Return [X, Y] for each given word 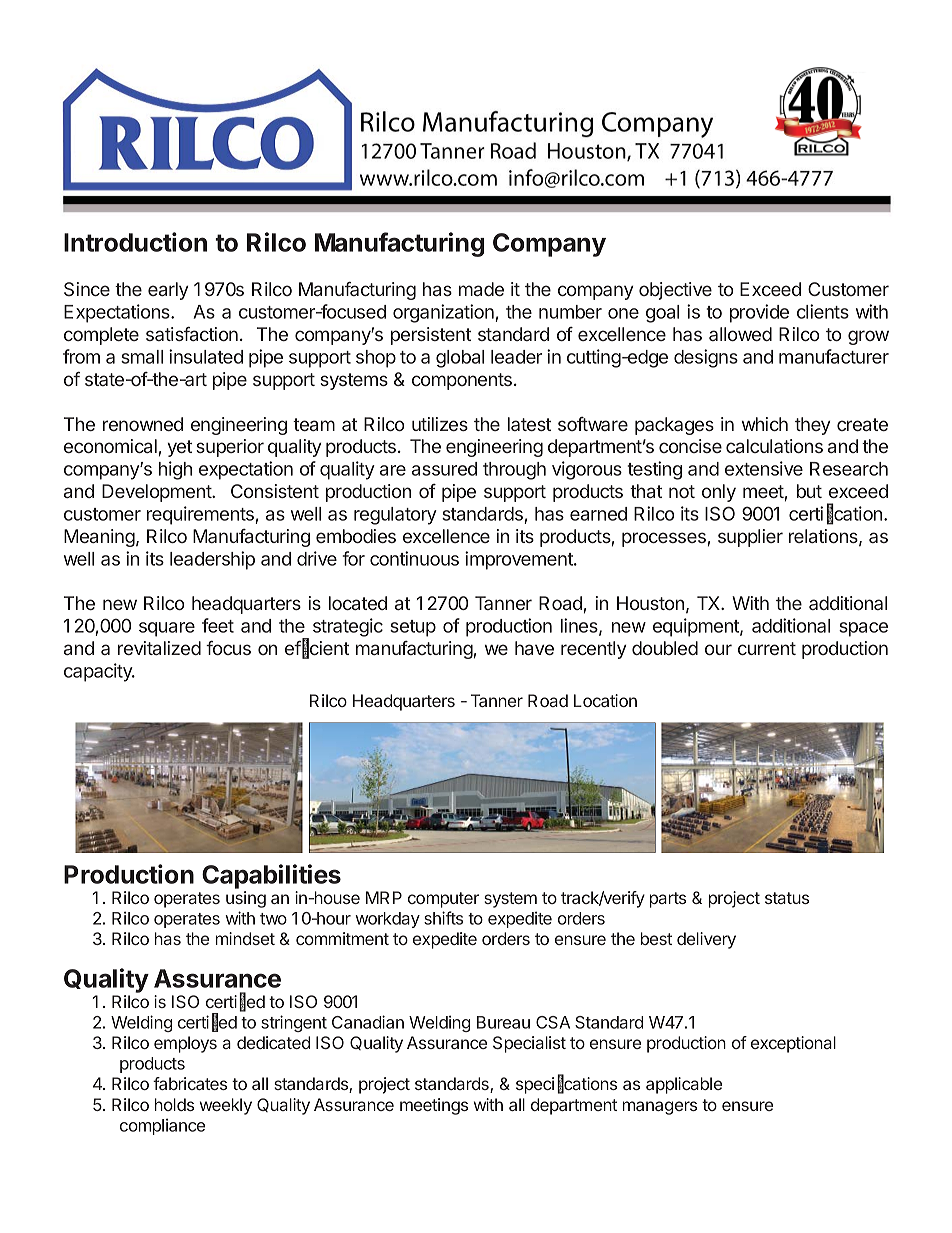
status [787, 898]
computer [443, 900]
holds [174, 1104]
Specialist [529, 1044]
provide [759, 313]
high [175, 470]
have [534, 648]
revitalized [159, 648]
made [481, 289]
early [168, 291]
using [246, 899]
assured [444, 469]
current [767, 648]
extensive [764, 468]
